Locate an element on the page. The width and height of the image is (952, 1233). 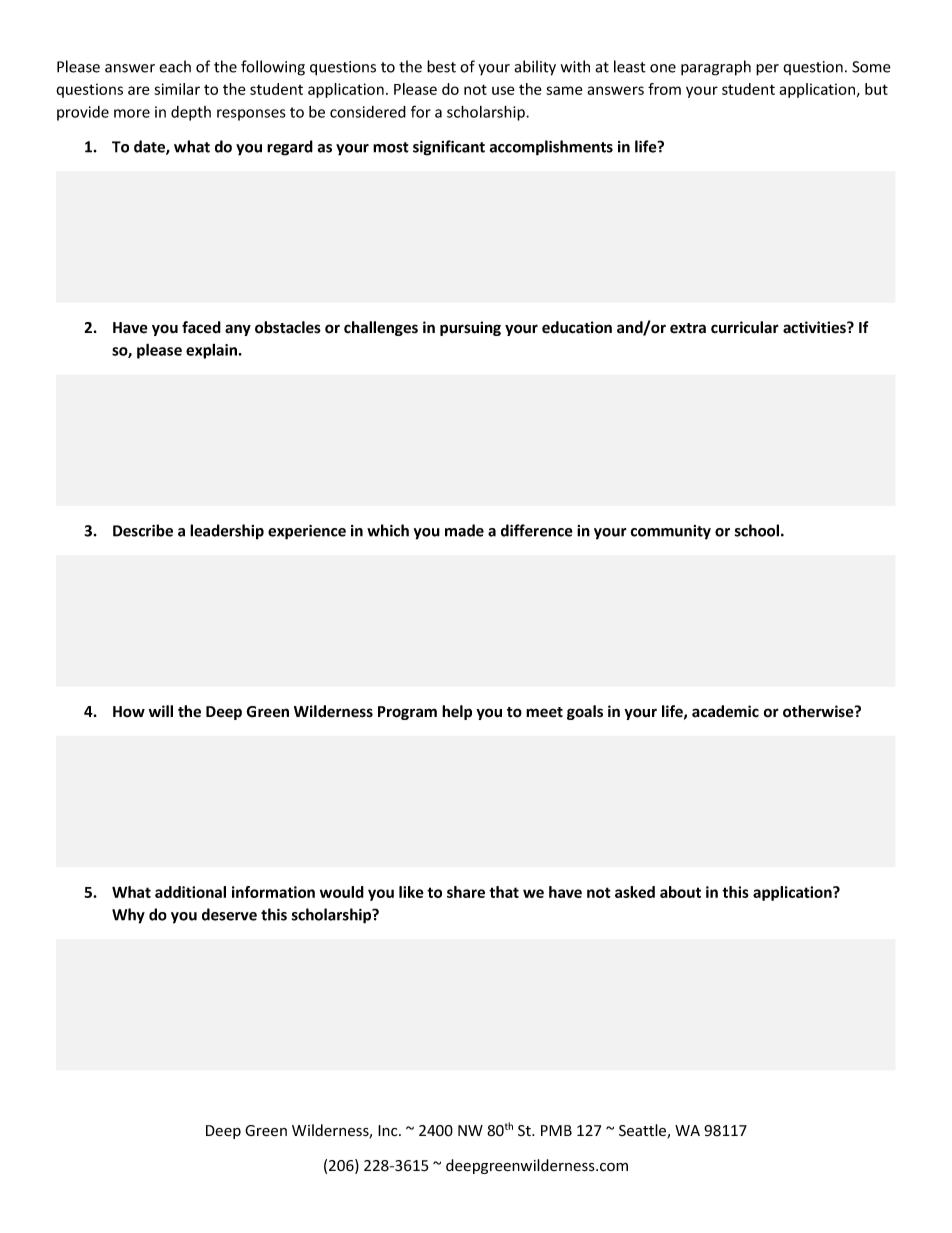
similar is located at coordinates (177, 89).
